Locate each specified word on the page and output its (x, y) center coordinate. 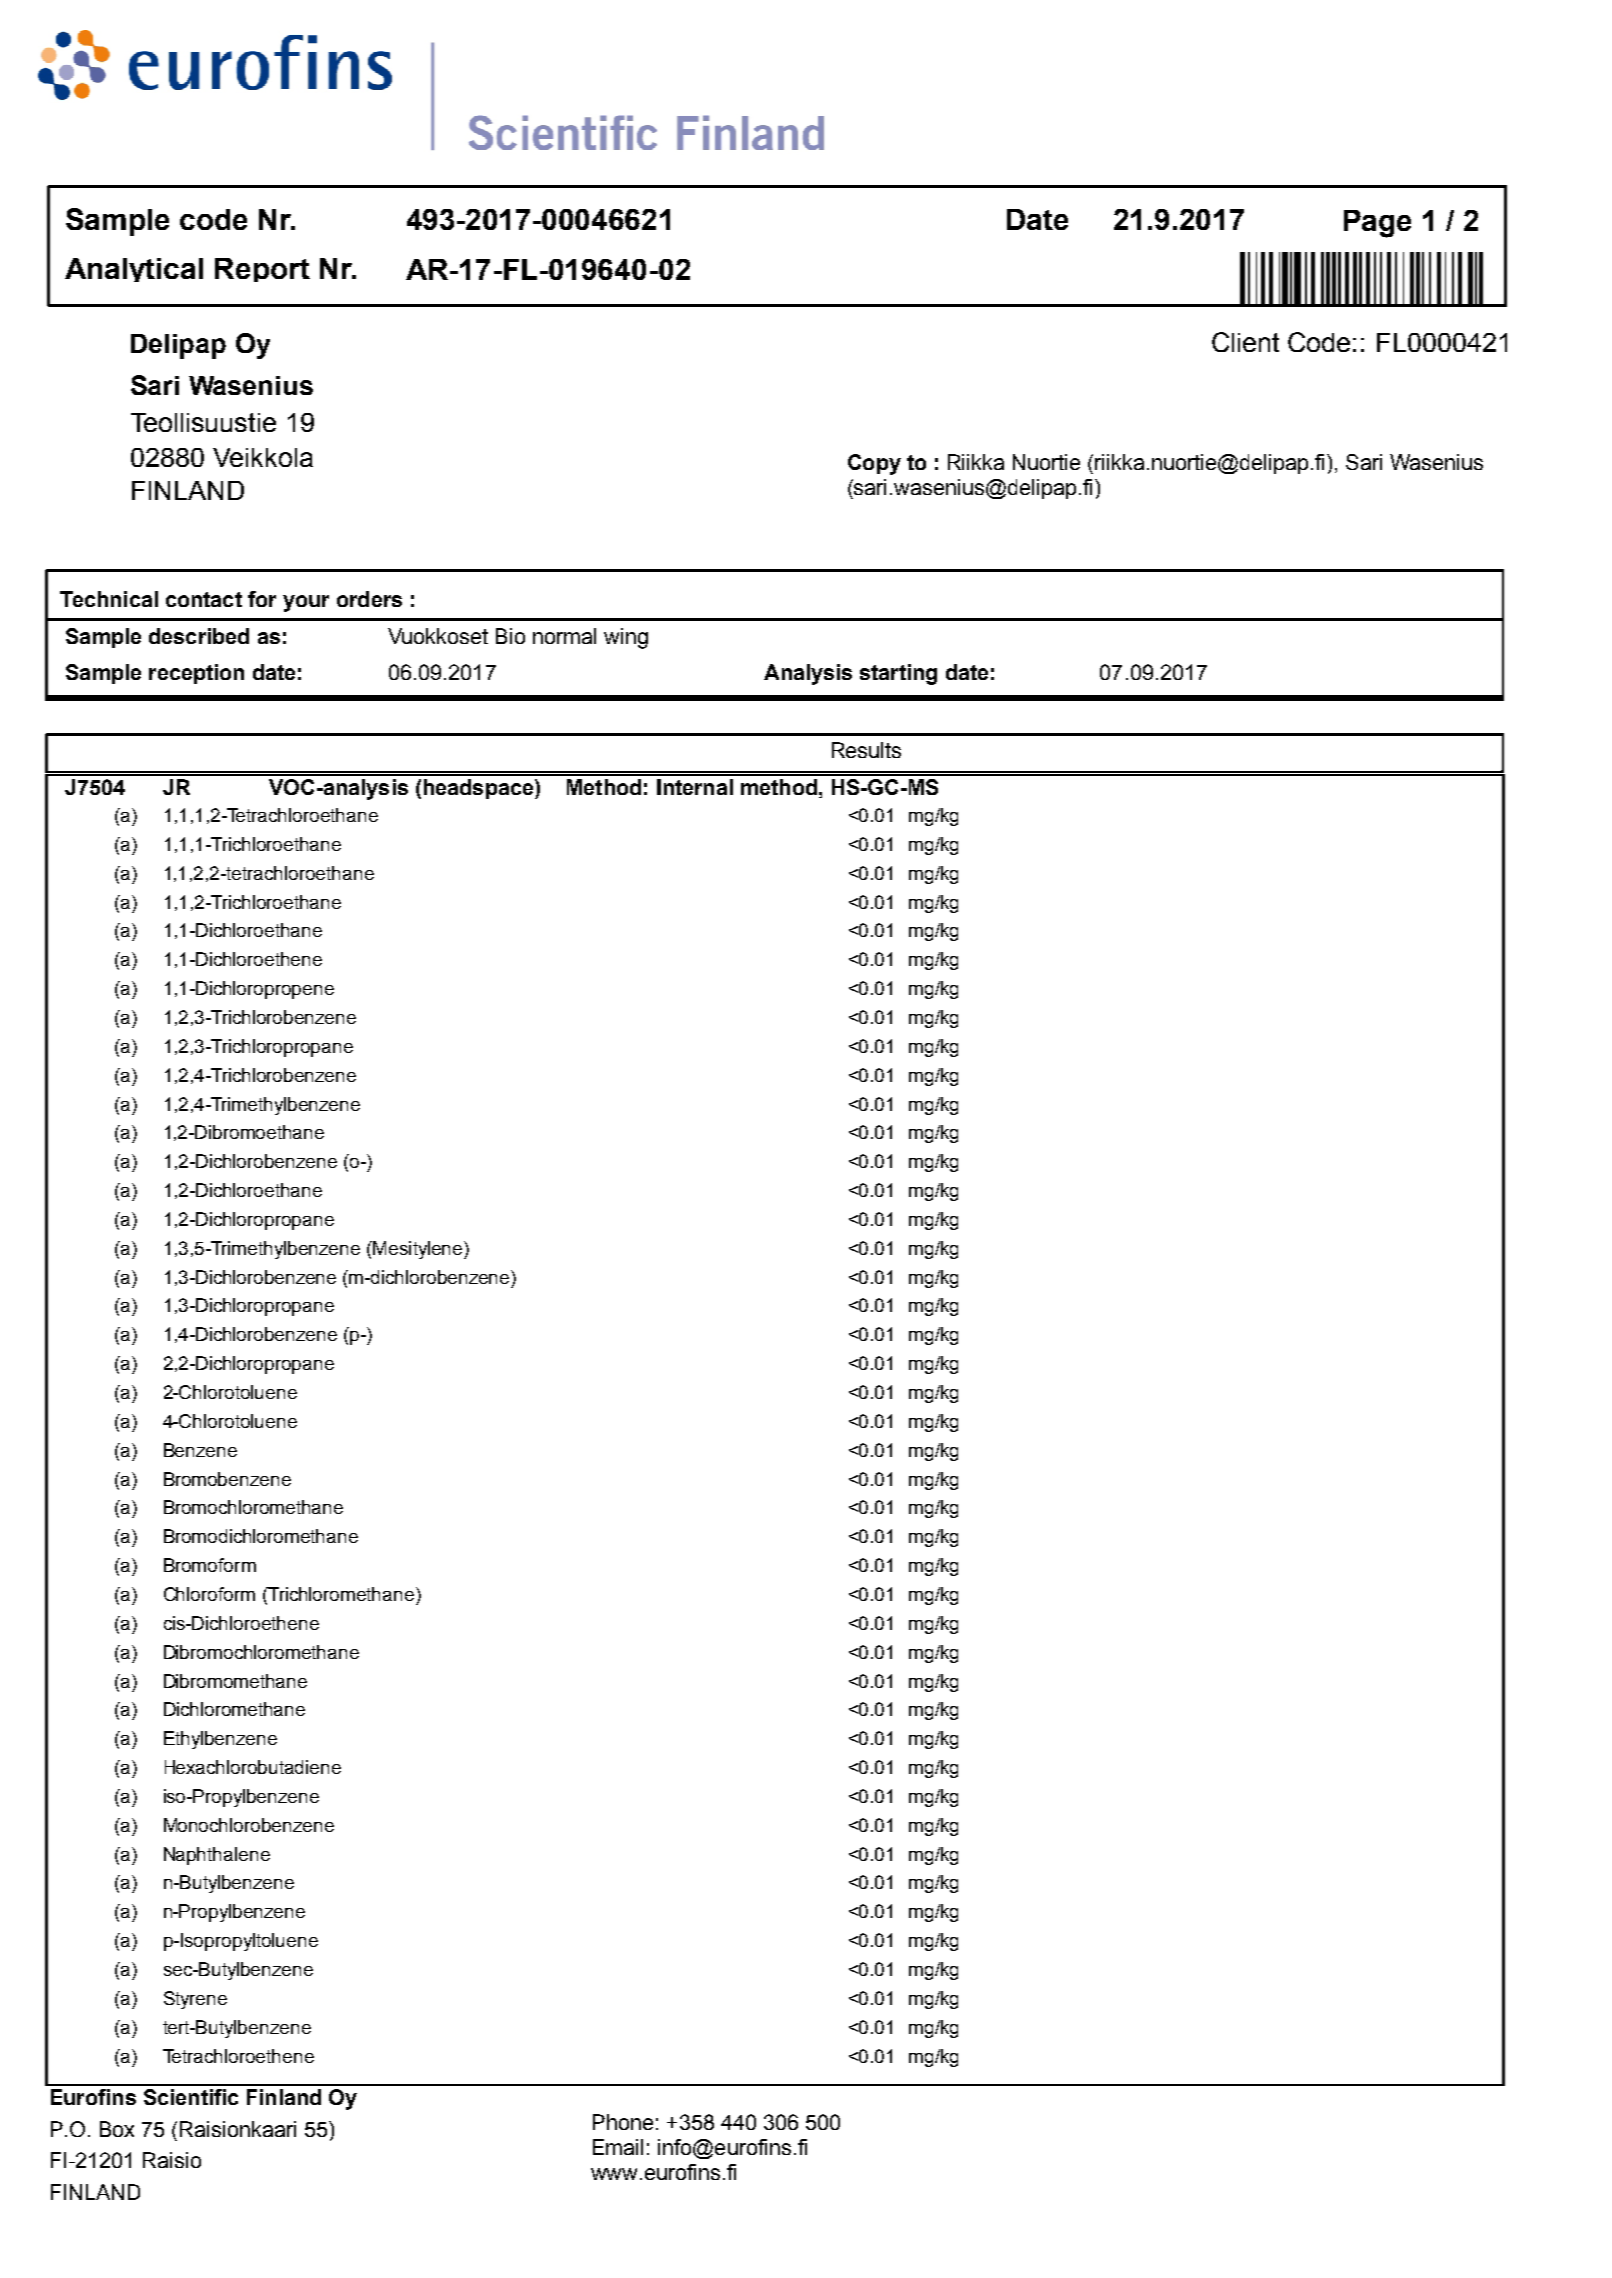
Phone (623, 2122)
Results (866, 750)
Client (1245, 342)
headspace (480, 789)
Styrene (195, 2000)
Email (618, 2147)
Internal (695, 787)
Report (262, 270)
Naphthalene (217, 1856)
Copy (874, 464)
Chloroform (209, 1594)
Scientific (191, 2097)
